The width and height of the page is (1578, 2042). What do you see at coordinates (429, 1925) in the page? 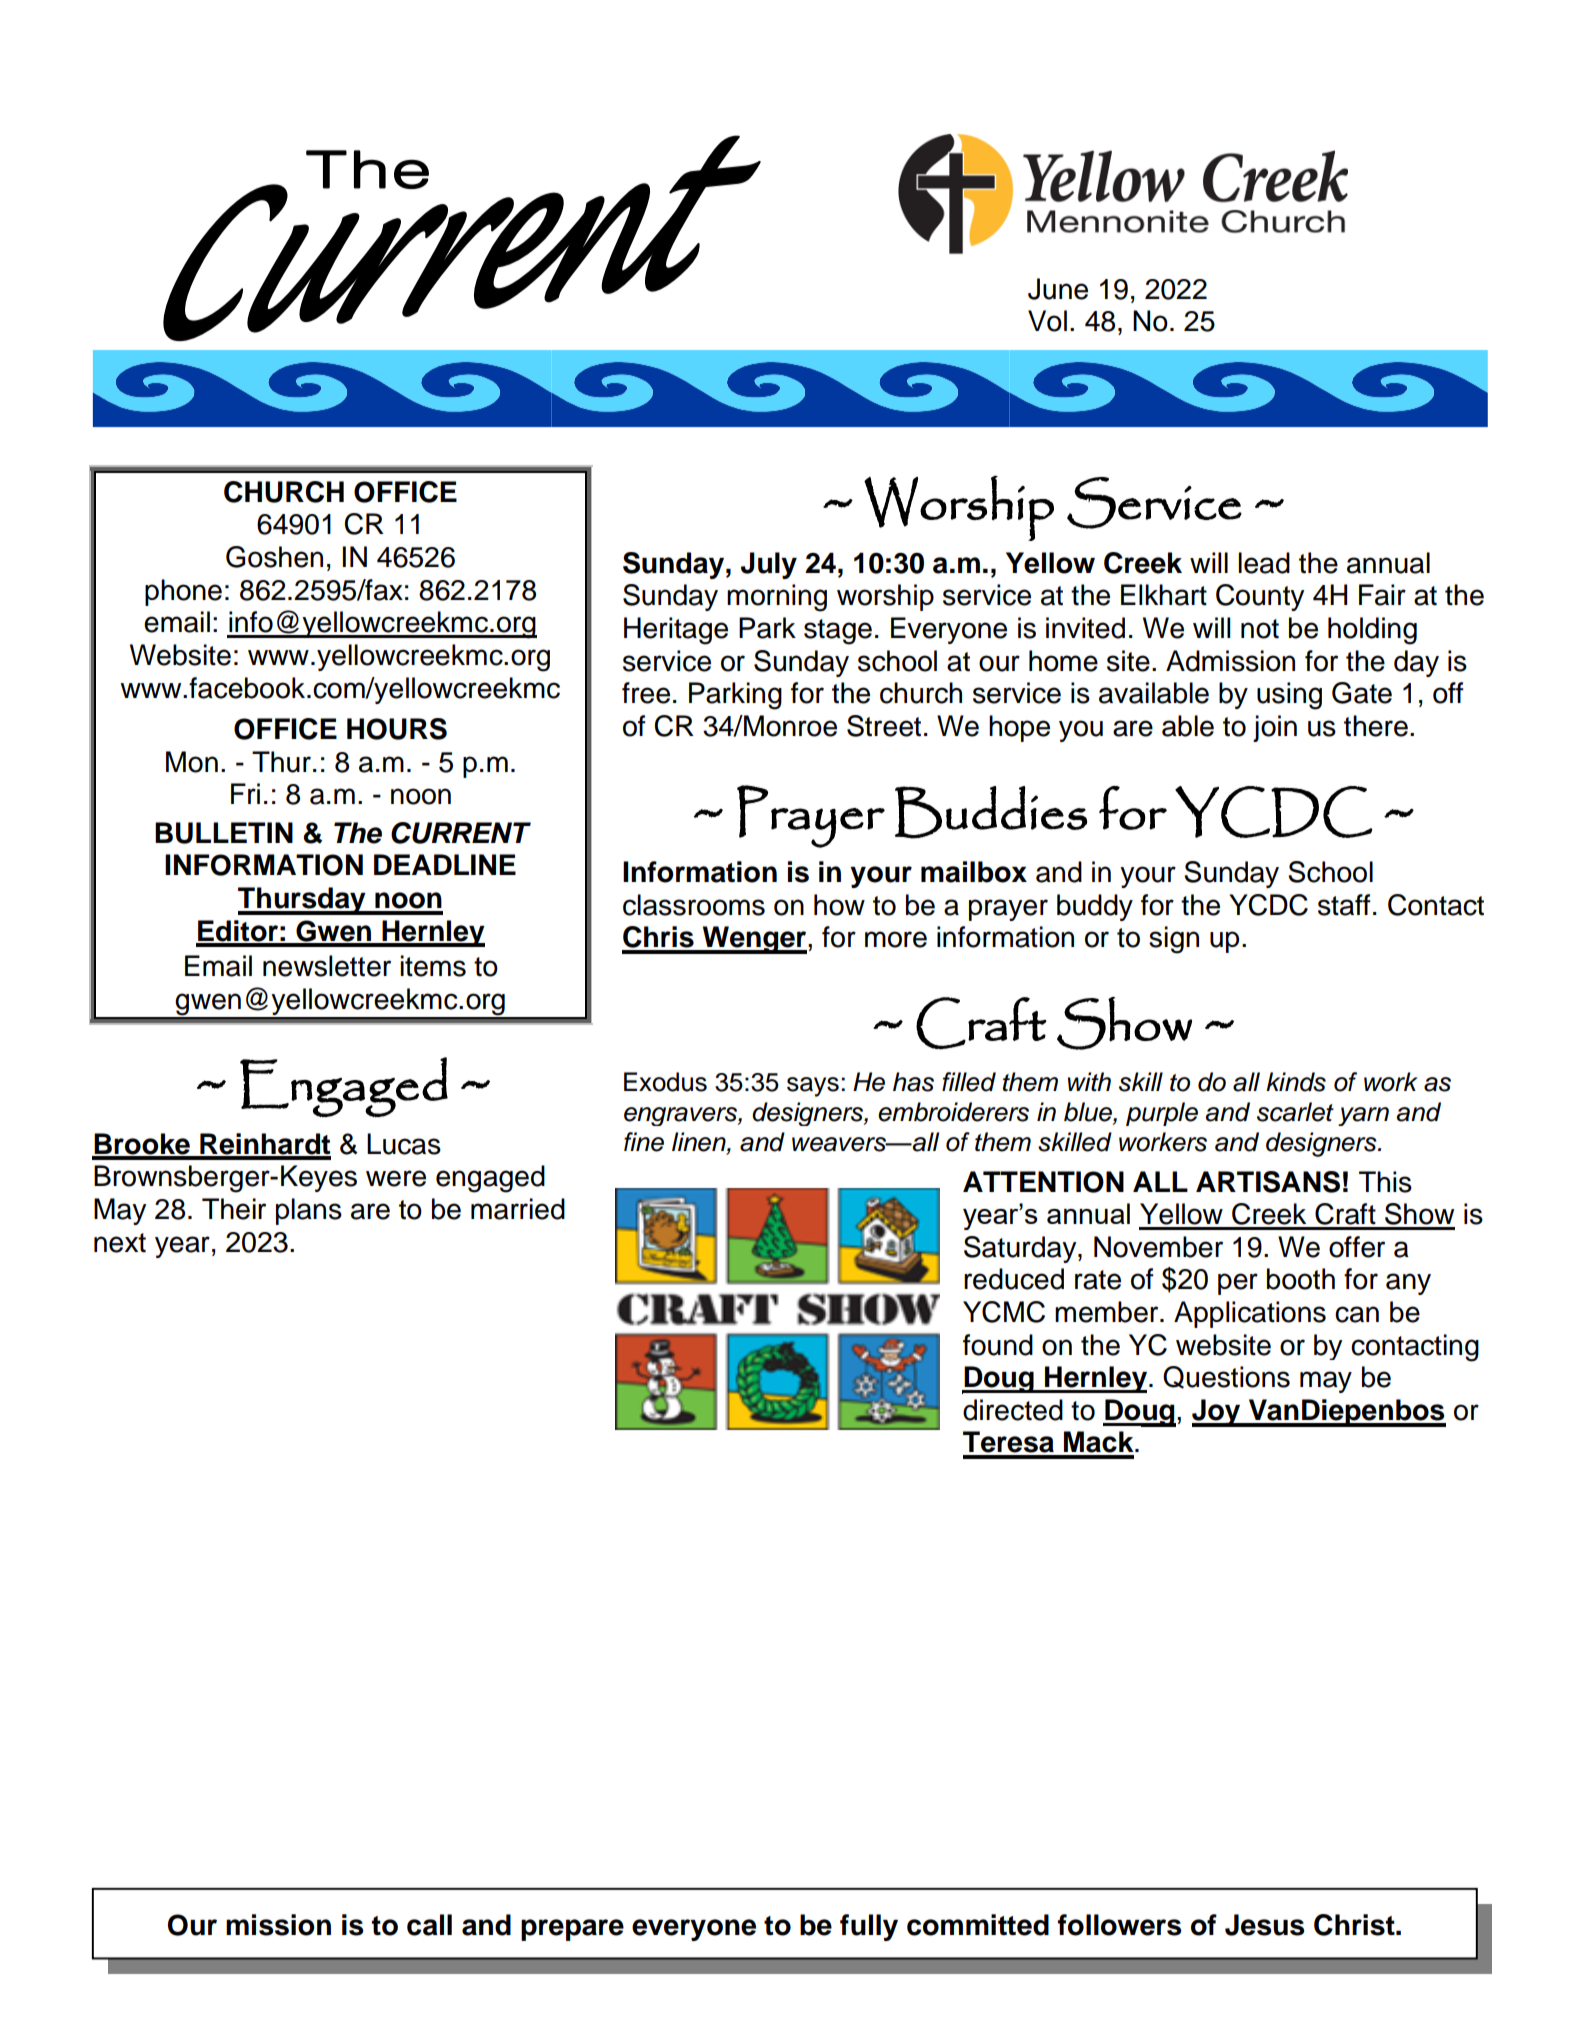
I see `call` at bounding box center [429, 1925].
